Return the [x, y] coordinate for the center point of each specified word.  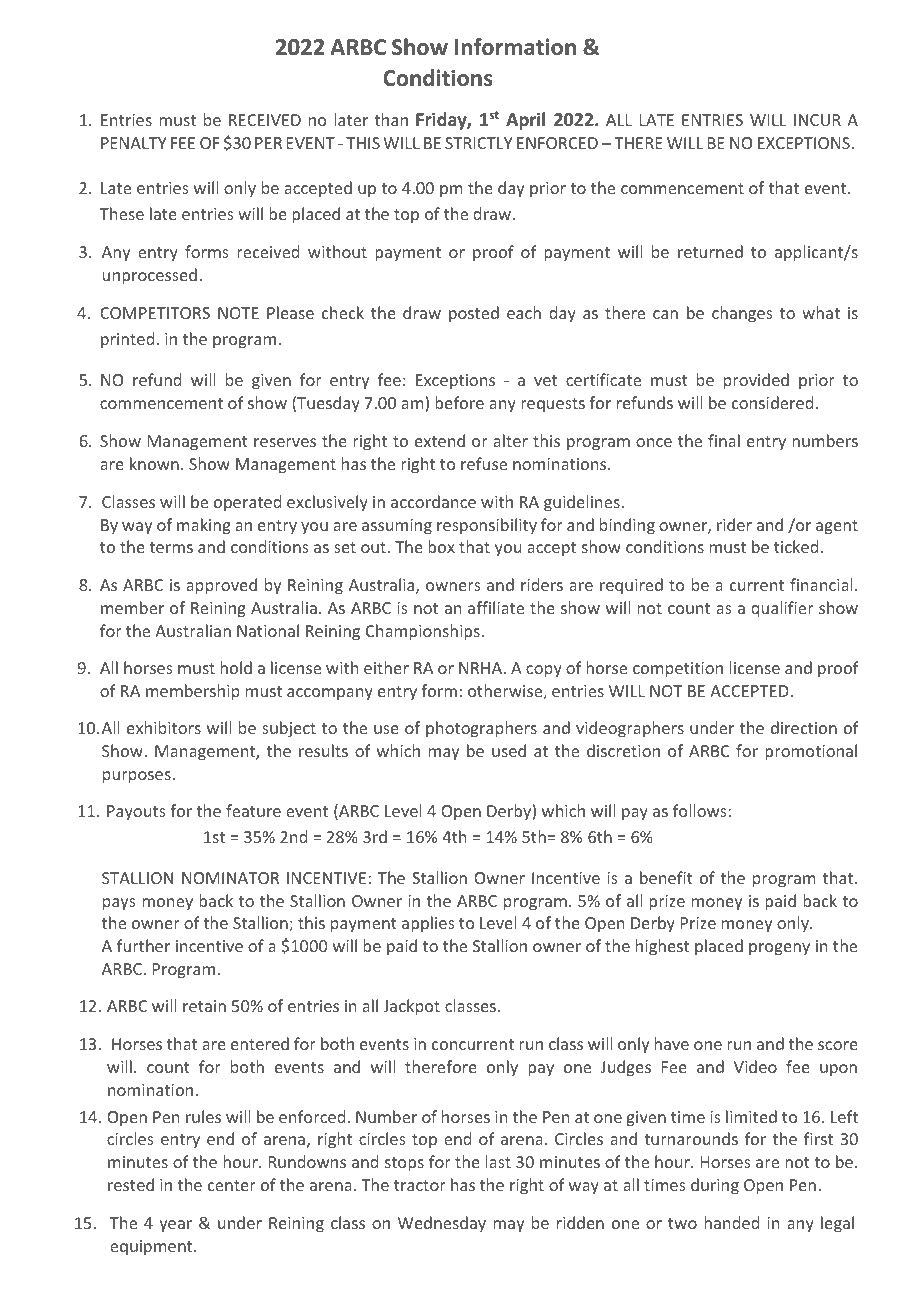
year [175, 1226]
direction [804, 727]
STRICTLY [479, 143]
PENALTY [134, 143]
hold [236, 667]
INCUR [817, 120]
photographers [481, 729]
